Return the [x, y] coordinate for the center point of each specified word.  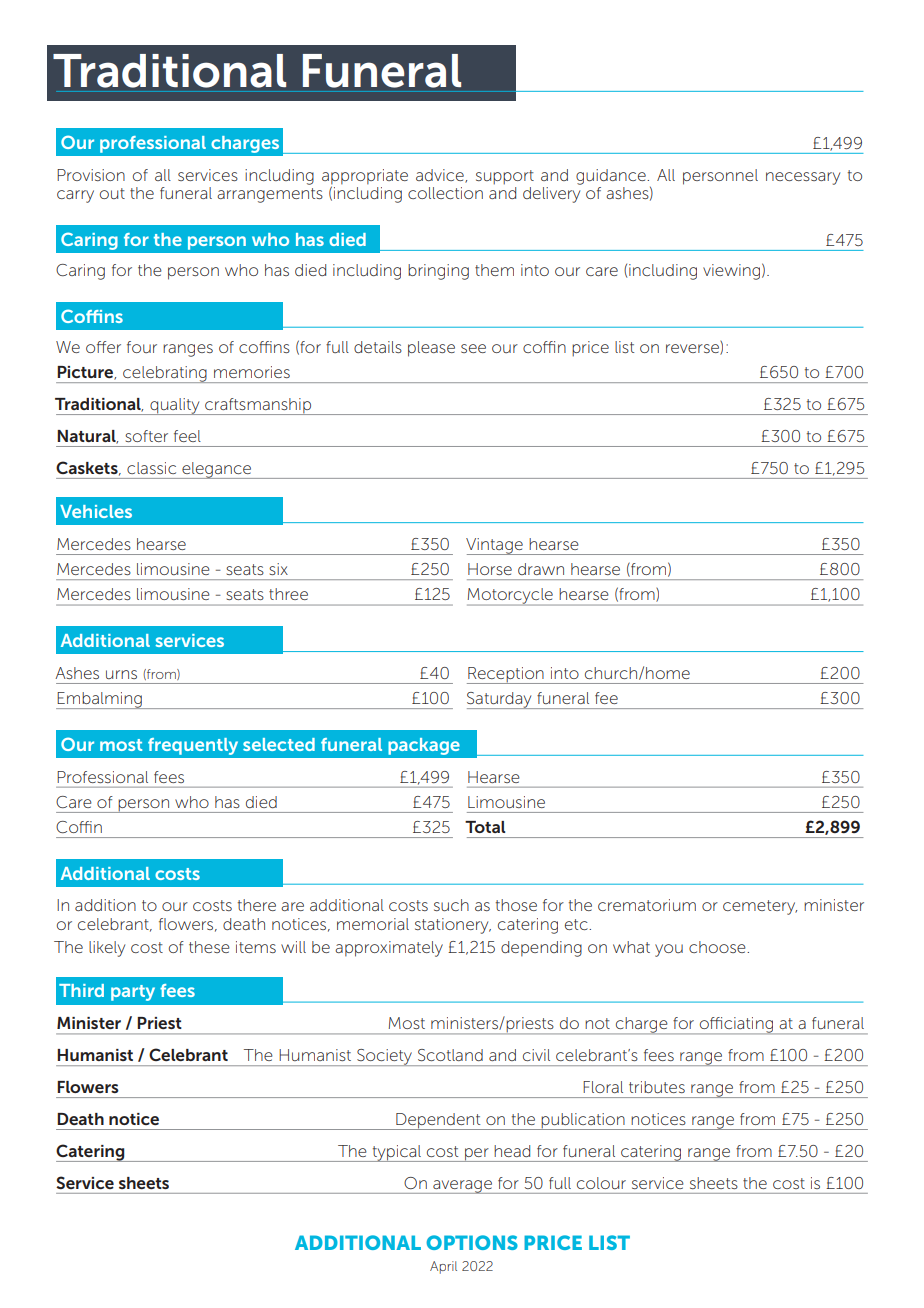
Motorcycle [511, 597]
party [133, 993]
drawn [541, 569]
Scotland [450, 1055]
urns [121, 674]
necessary [803, 178]
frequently [193, 746]
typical [396, 1153]
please [431, 349]
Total [485, 827]
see [473, 348]
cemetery [760, 907]
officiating [736, 1025]
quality [175, 406]
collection [445, 193]
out [112, 193]
